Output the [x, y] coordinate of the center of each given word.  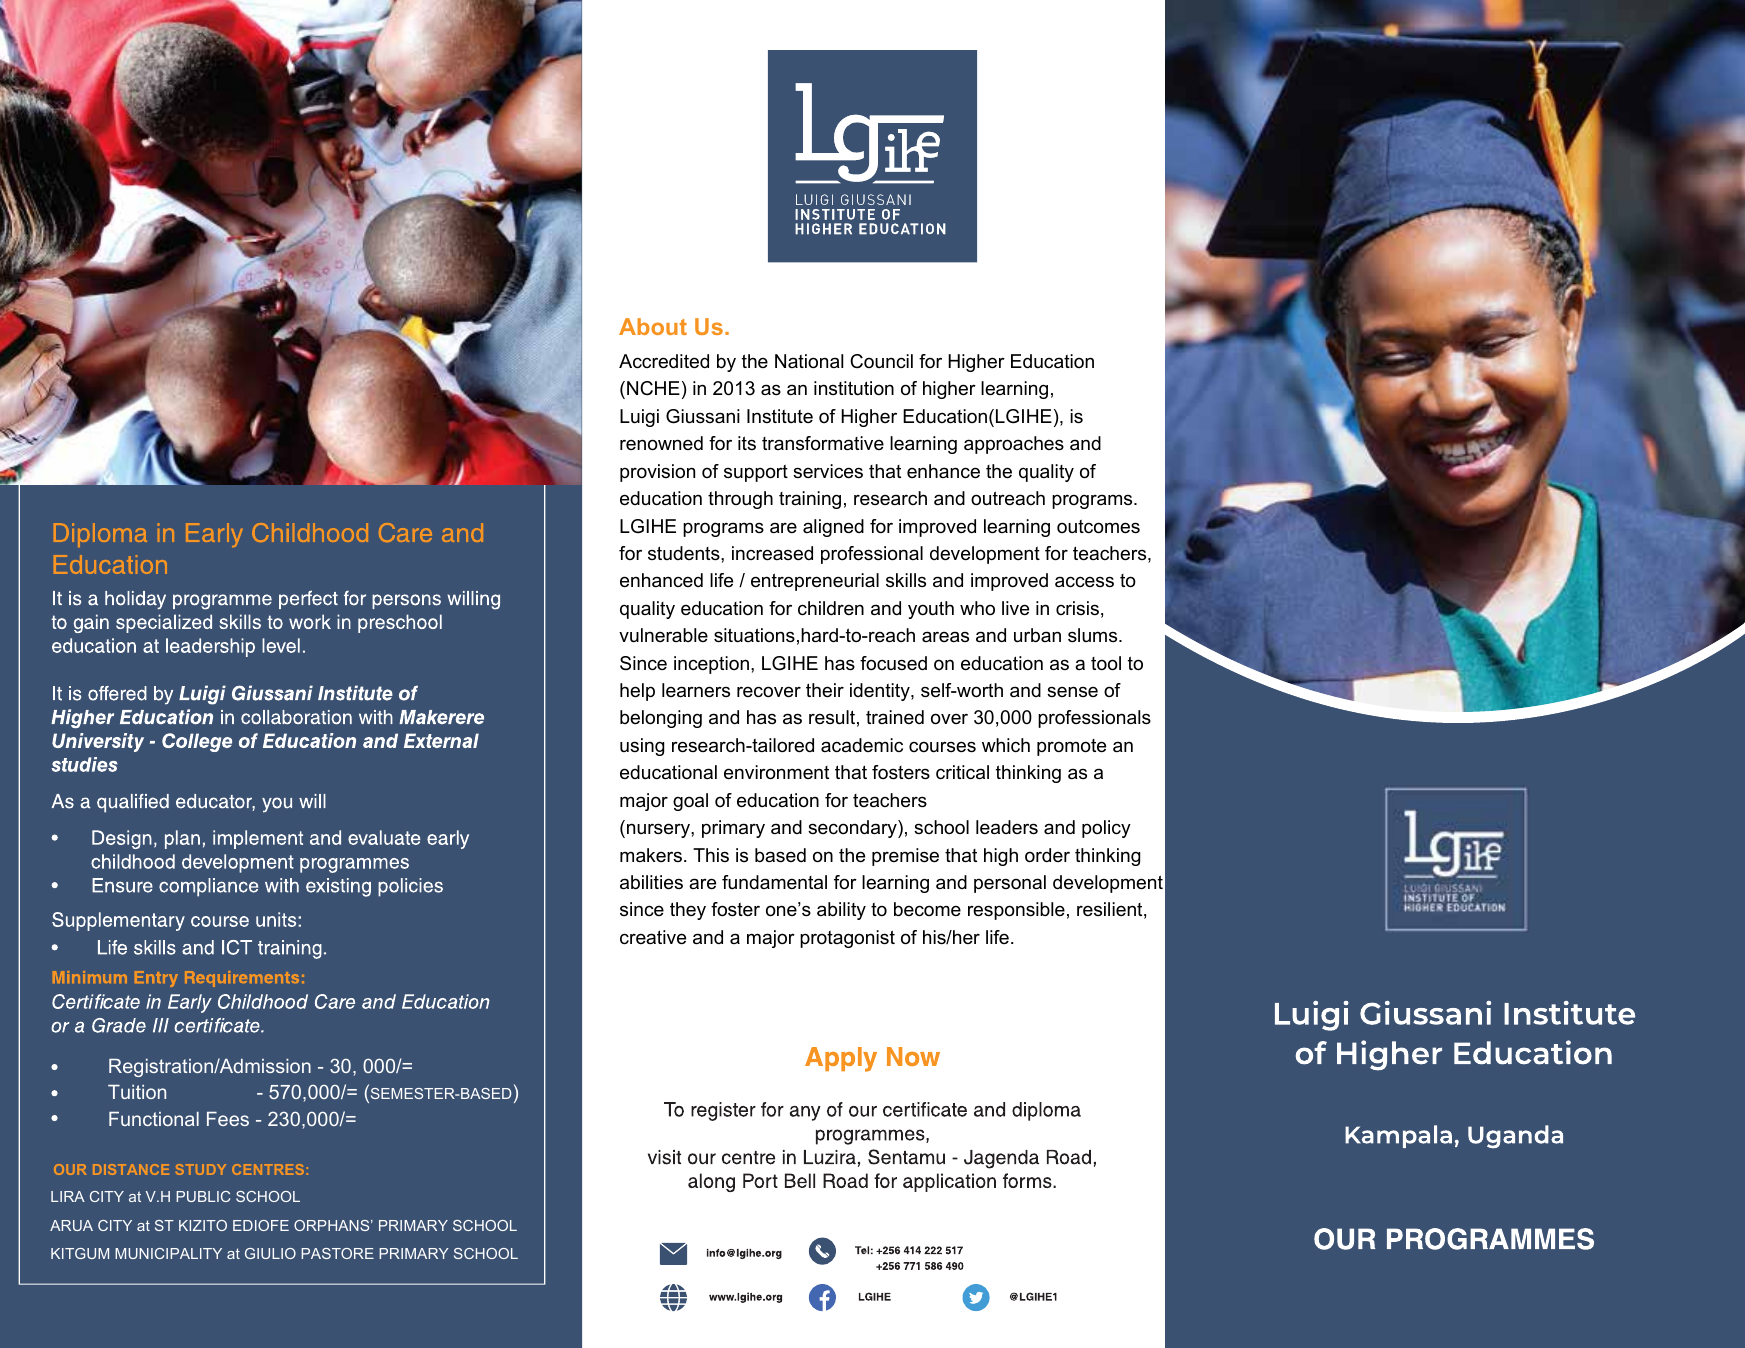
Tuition [137, 1092]
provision [657, 473]
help [637, 692]
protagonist [847, 939]
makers [651, 855]
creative [653, 937]
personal [1010, 884]
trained [895, 717]
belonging [661, 719]
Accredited [664, 361]
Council [881, 361]
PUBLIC [203, 1196]
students [685, 553]
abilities [651, 882]
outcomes [1098, 527]
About [653, 326]
